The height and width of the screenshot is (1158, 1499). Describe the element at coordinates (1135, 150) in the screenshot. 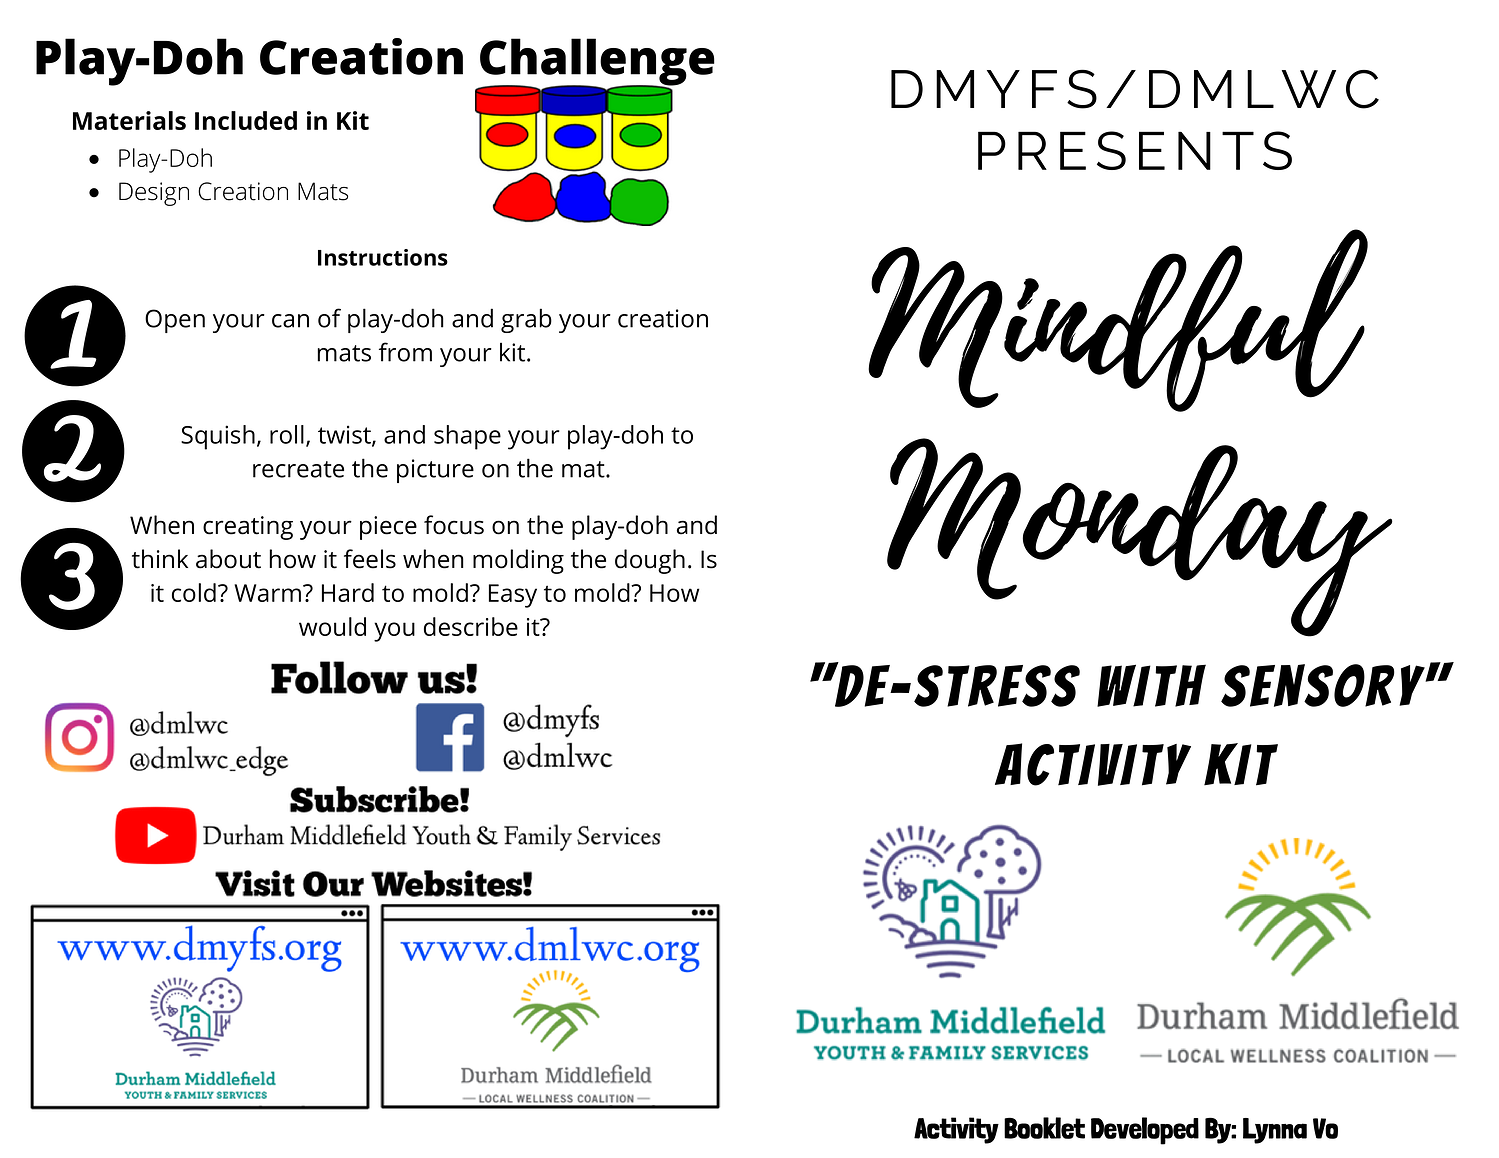

I see `PRESENTS` at that location.
